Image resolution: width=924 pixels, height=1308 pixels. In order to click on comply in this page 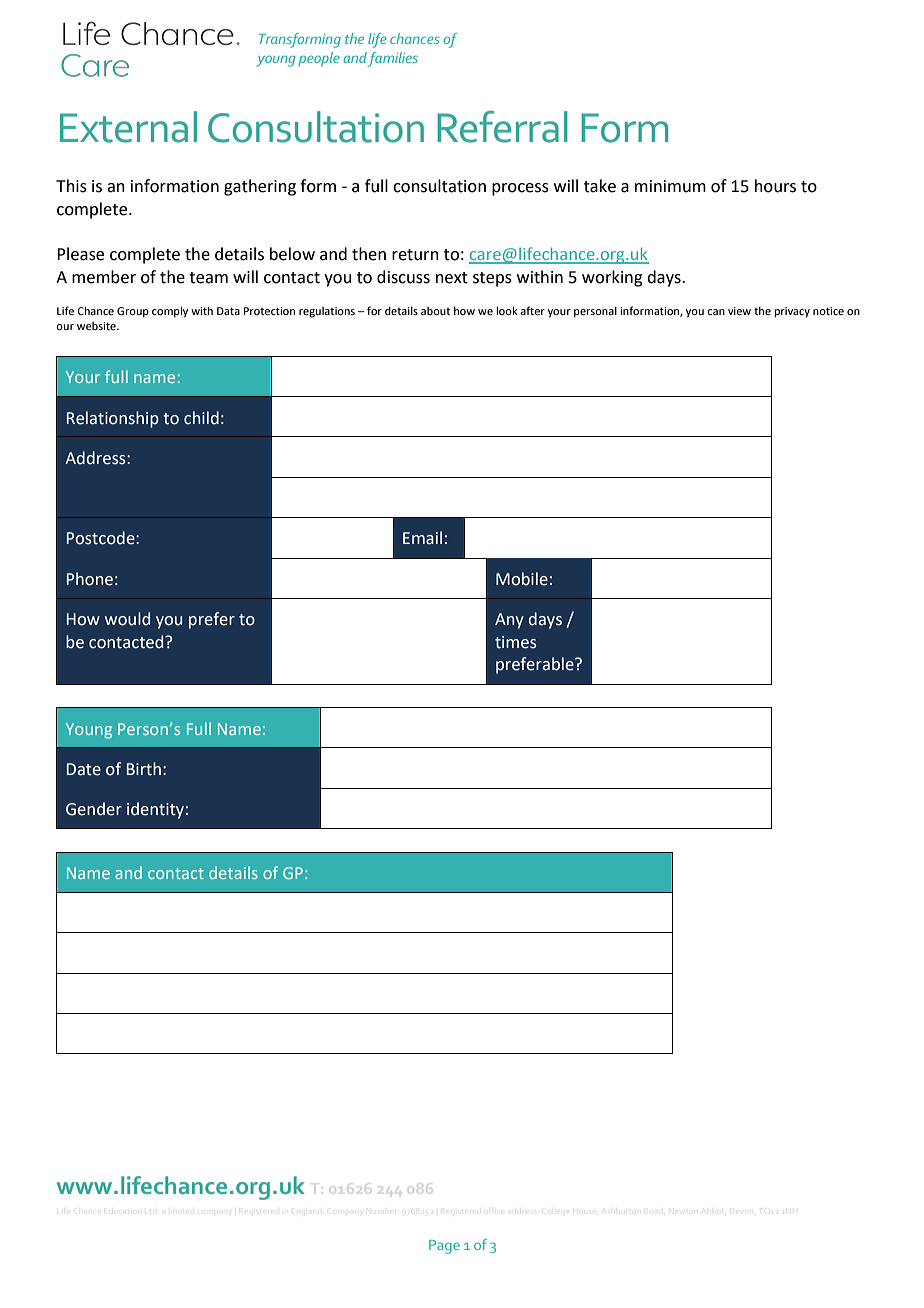, I will do `click(170, 312)`.
